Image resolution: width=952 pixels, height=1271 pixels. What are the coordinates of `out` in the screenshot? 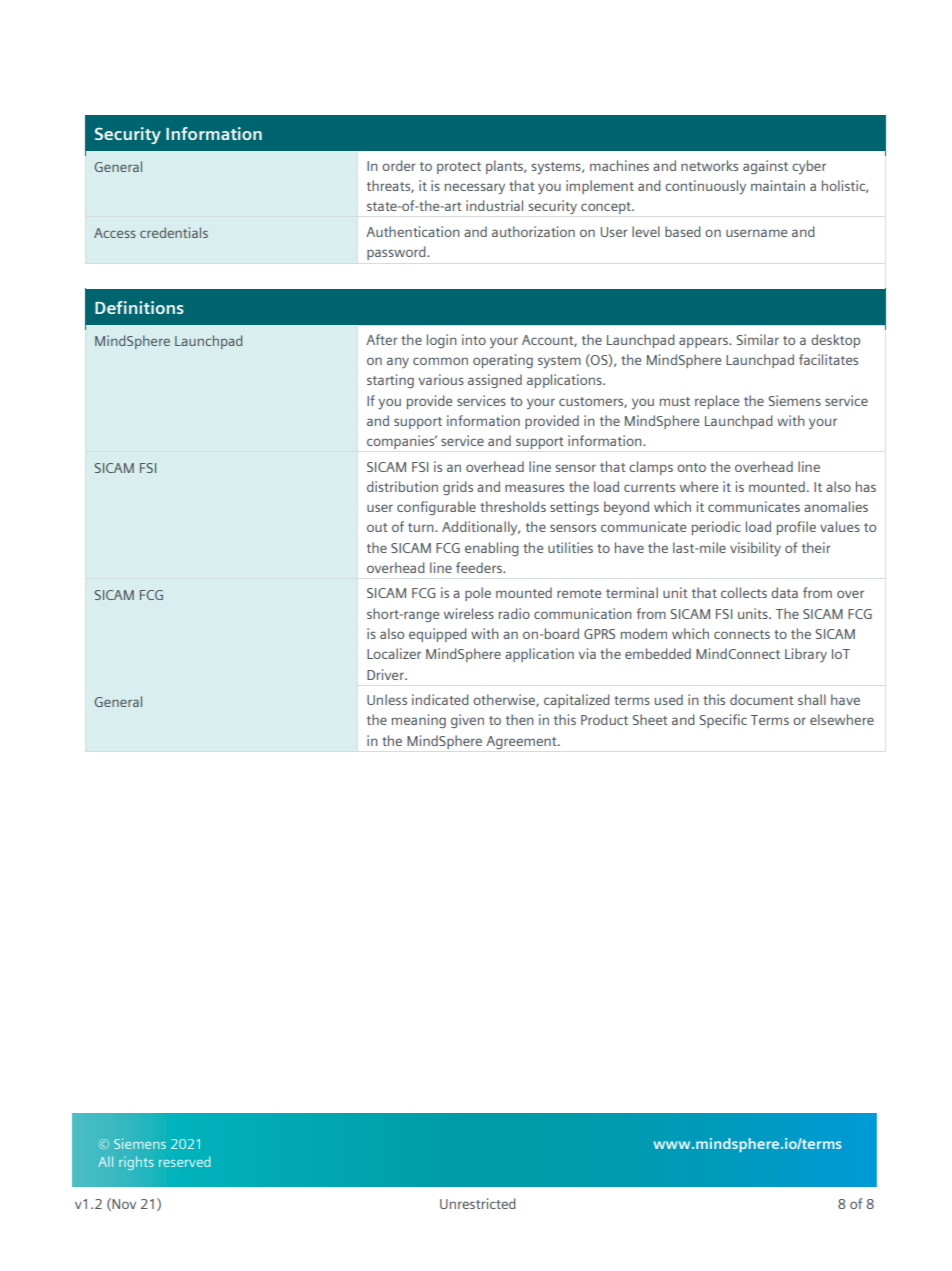 It's located at (377, 527).
